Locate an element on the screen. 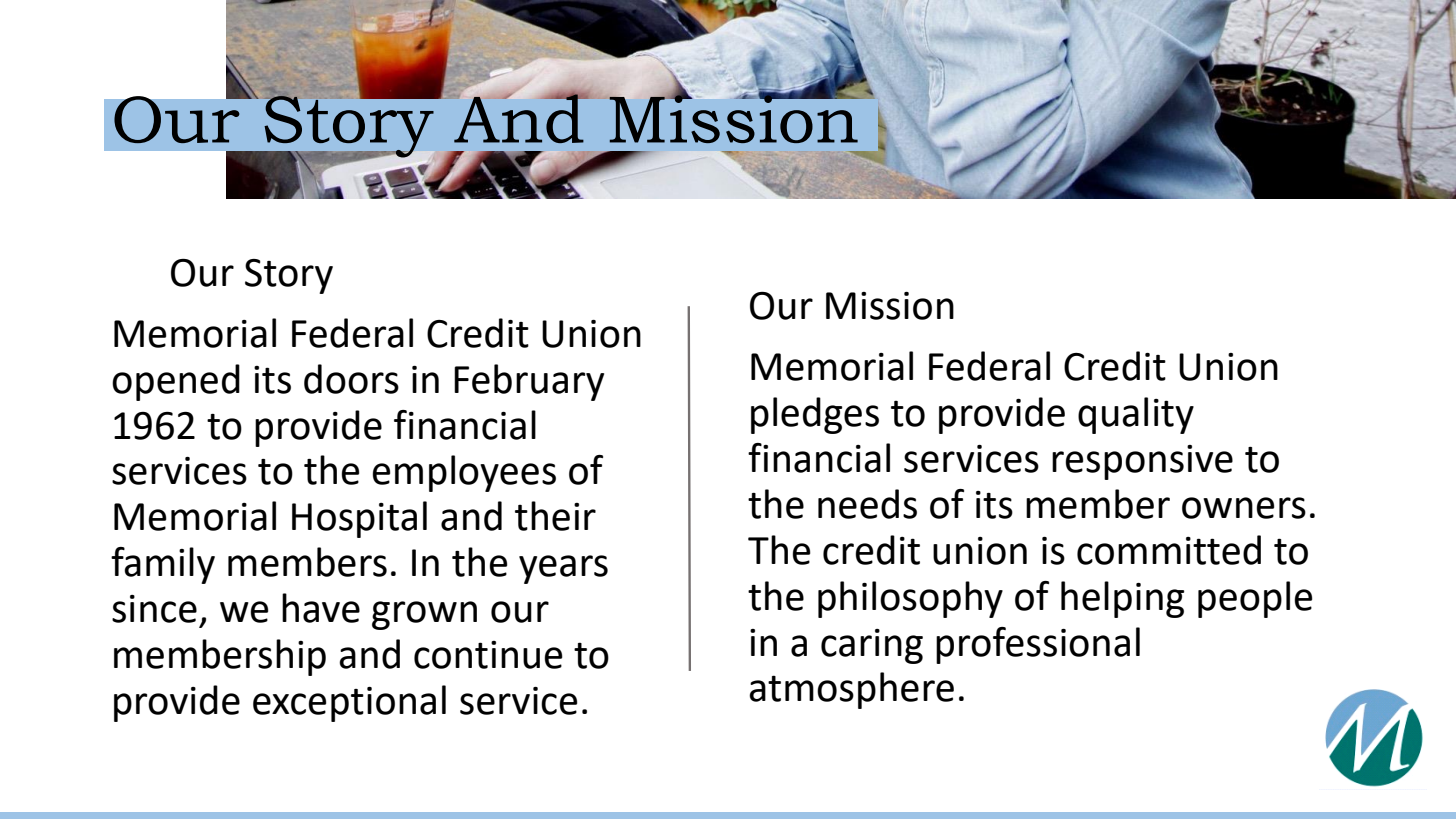 The height and width of the screenshot is (819, 1456). needs is located at coordinates (867, 504).
